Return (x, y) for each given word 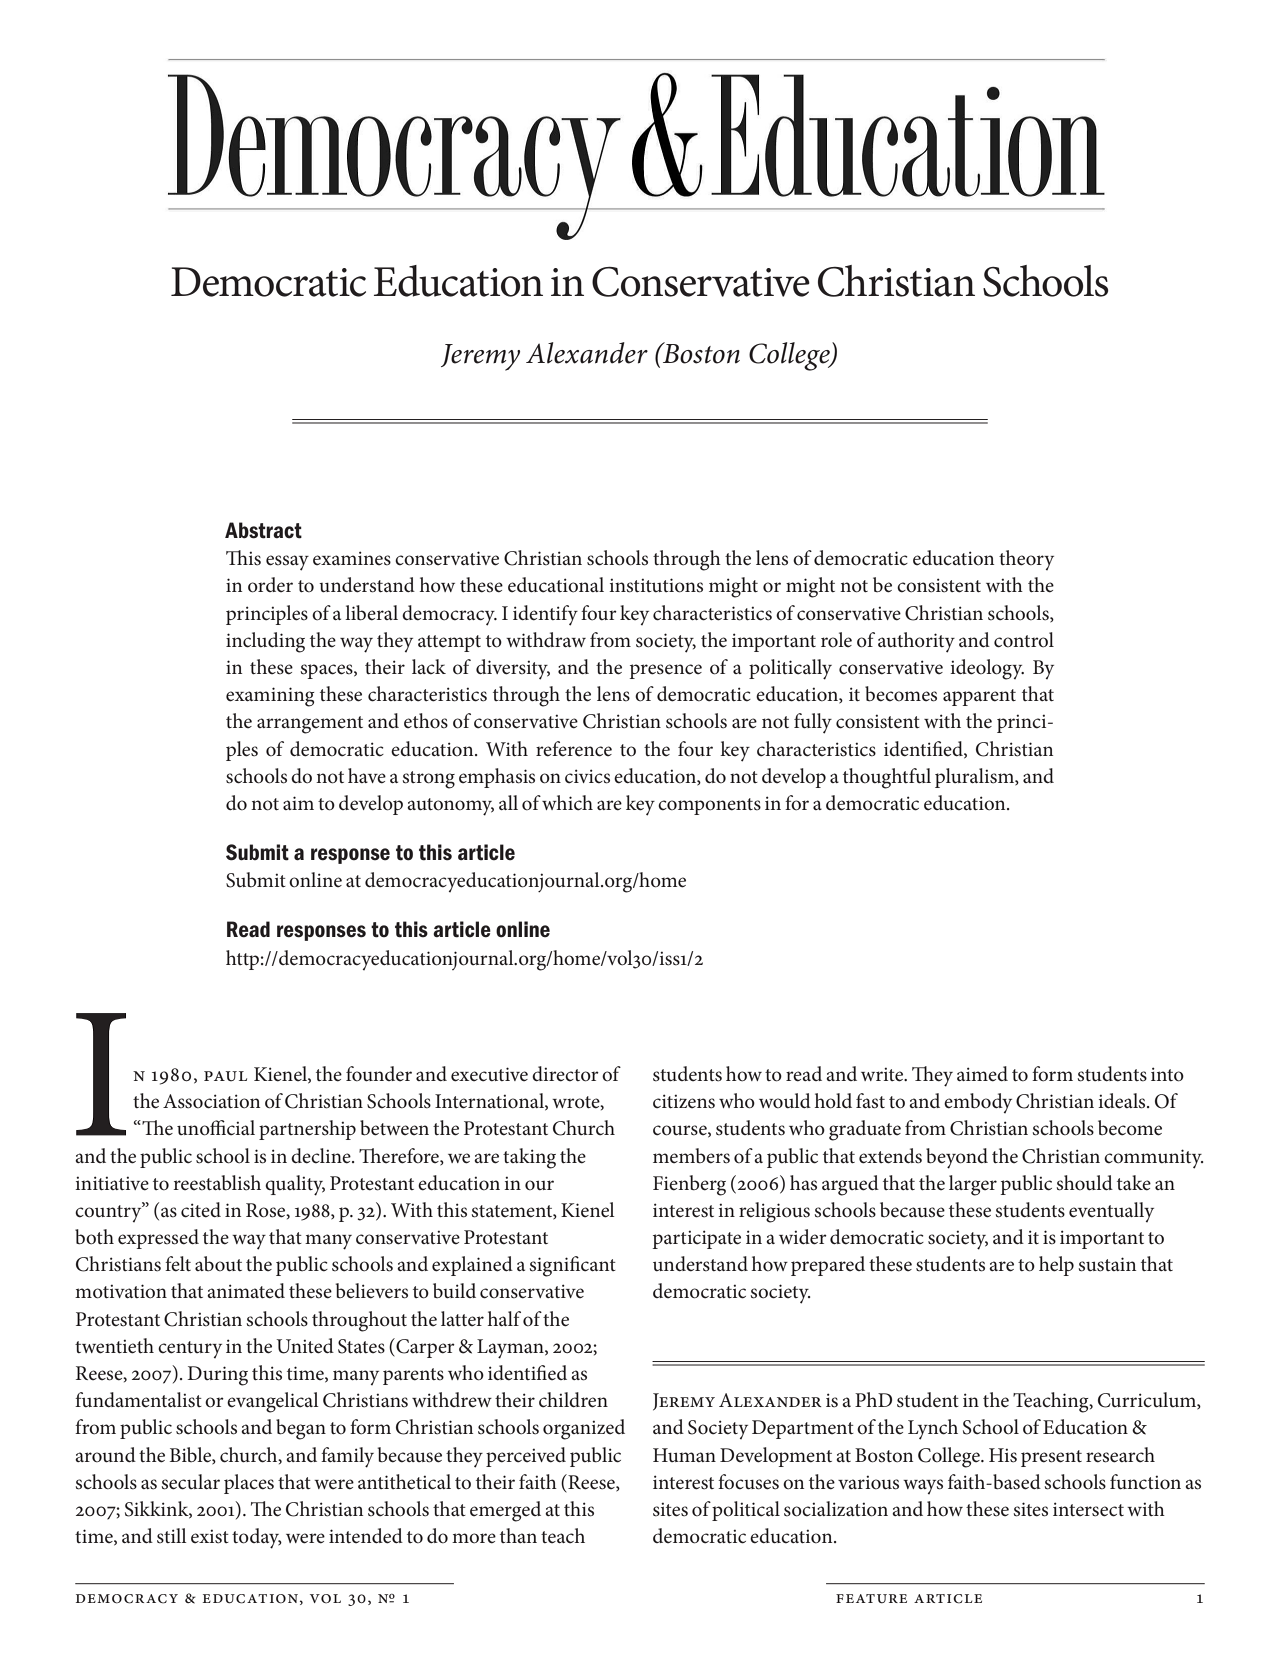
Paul (225, 1076)
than (518, 1535)
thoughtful (887, 778)
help (1056, 1266)
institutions (656, 585)
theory (1026, 560)
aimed (982, 1074)
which (567, 803)
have (367, 776)
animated (246, 1291)
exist (210, 1536)
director (565, 1074)
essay (287, 563)
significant (573, 1266)
